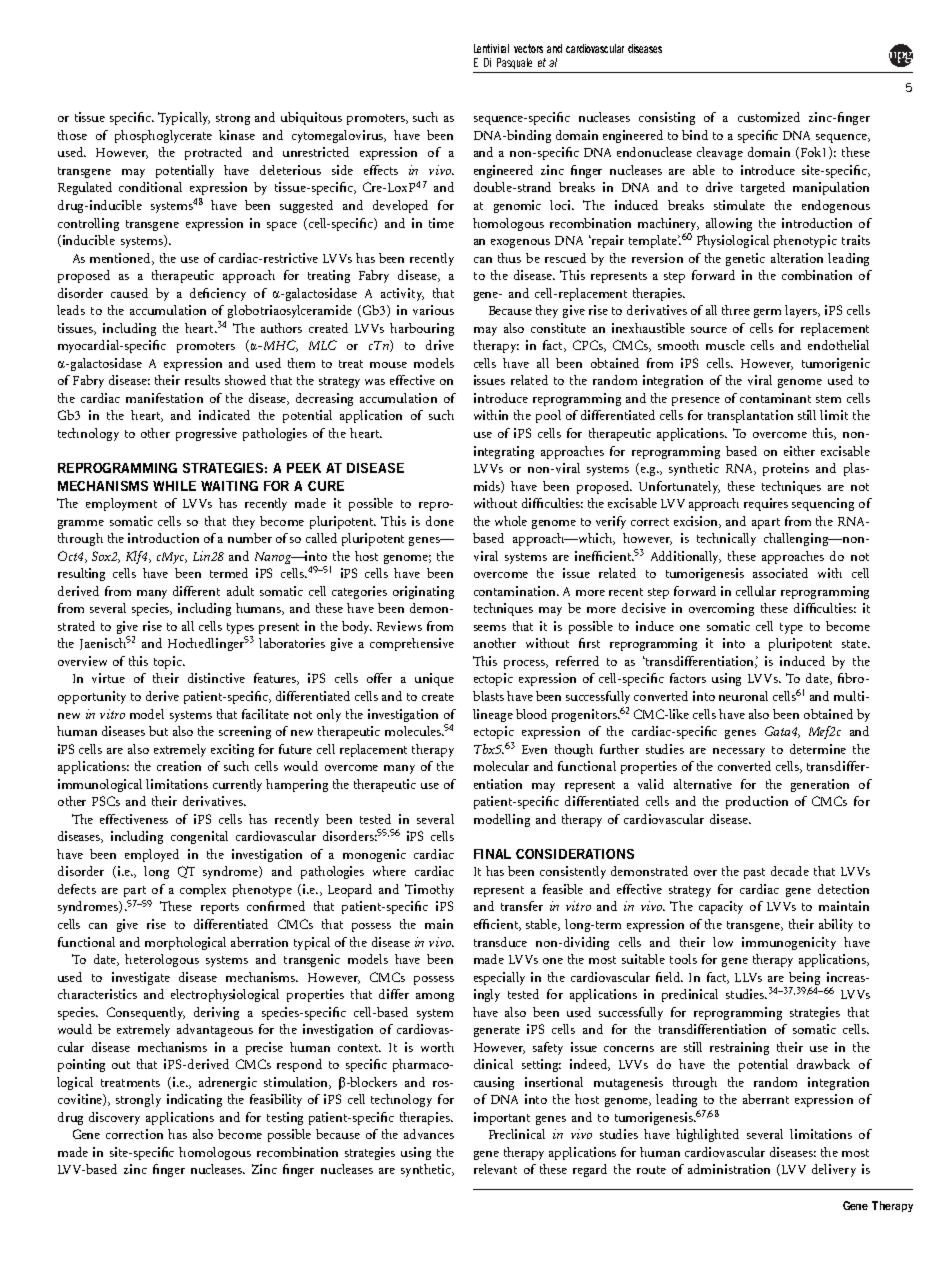  What do you see at coordinates (548, 416) in the page?
I see `pool` at bounding box center [548, 416].
